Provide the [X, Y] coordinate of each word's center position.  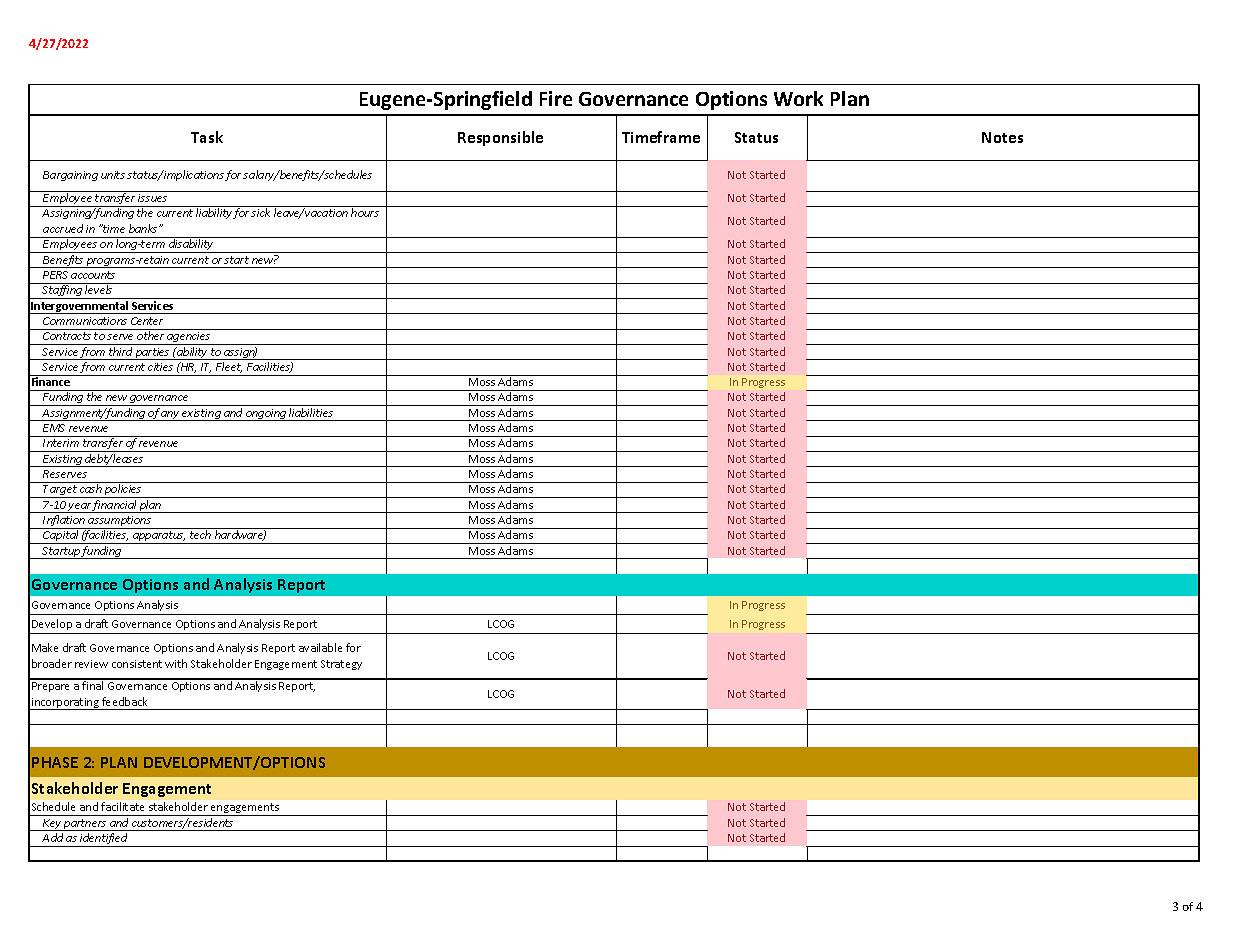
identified [104, 840]
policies [123, 491]
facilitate [122, 806]
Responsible [500, 138]
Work [798, 98]
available [320, 647]
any [170, 416]
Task [207, 137]
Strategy [341, 665]
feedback [124, 701]
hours [365, 212]
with [176, 663]
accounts [93, 275]
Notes [1002, 137]
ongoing [266, 415]
